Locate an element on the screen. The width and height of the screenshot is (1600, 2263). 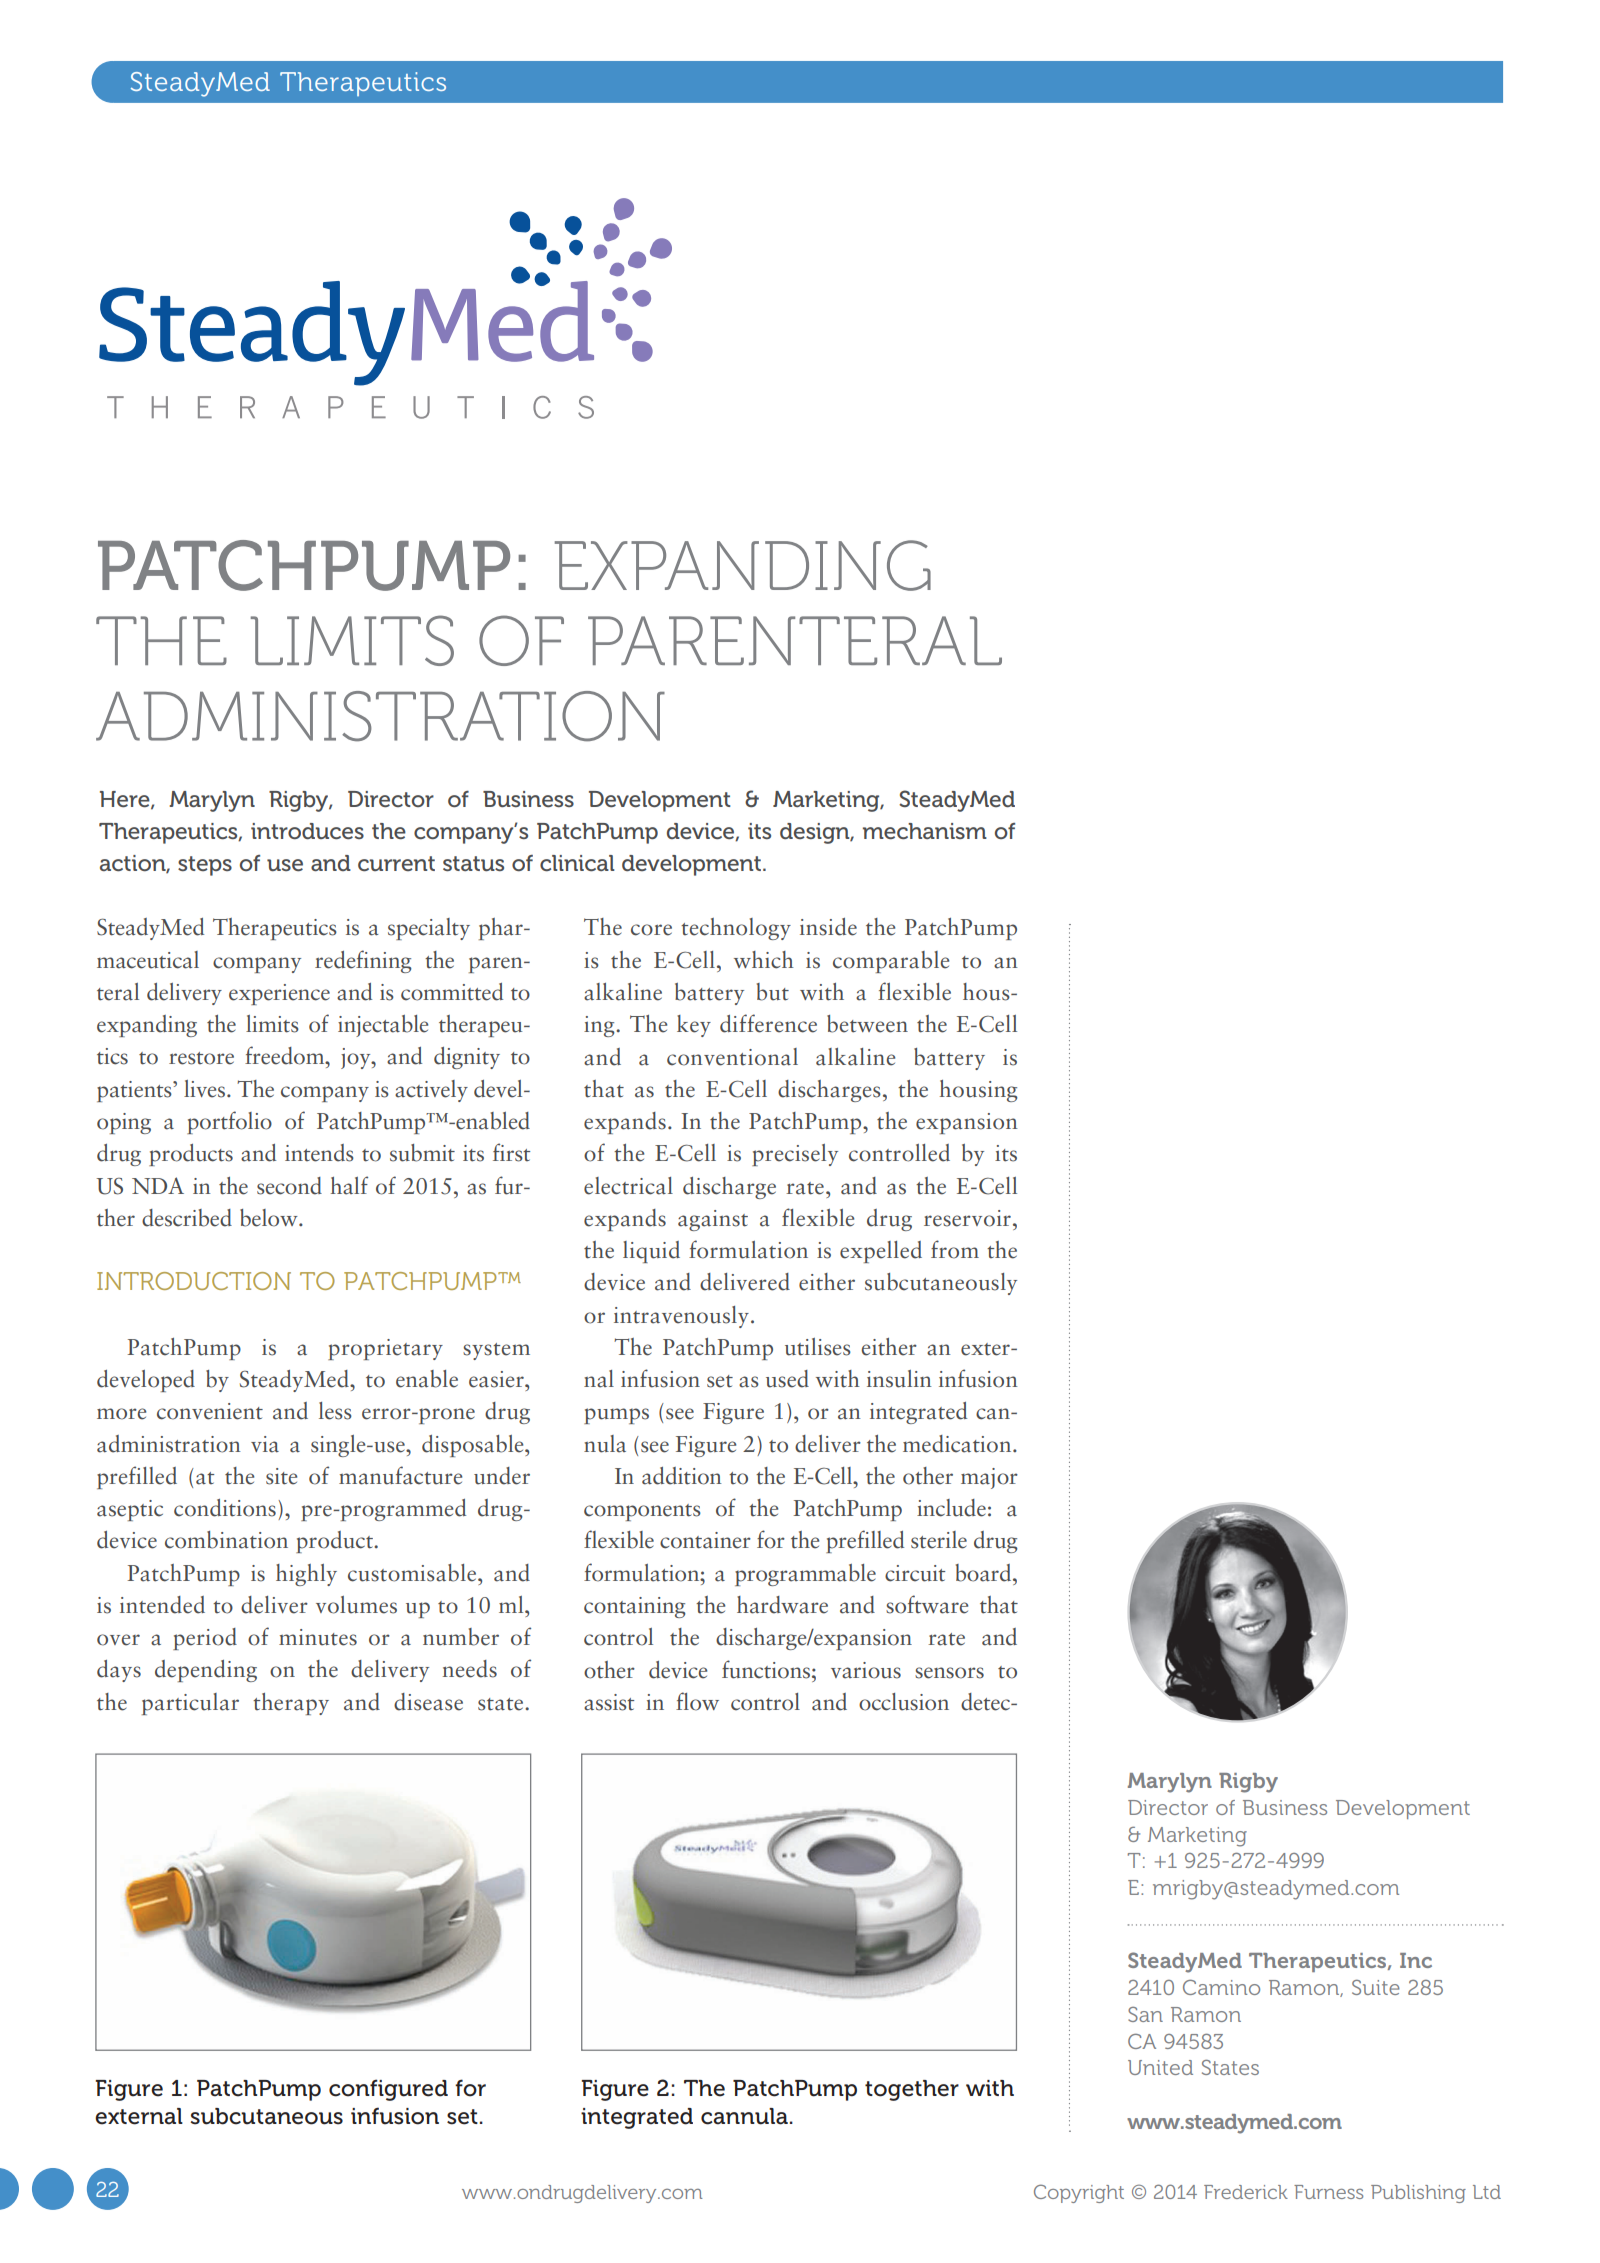
Copyright is located at coordinates (1079, 2193).
